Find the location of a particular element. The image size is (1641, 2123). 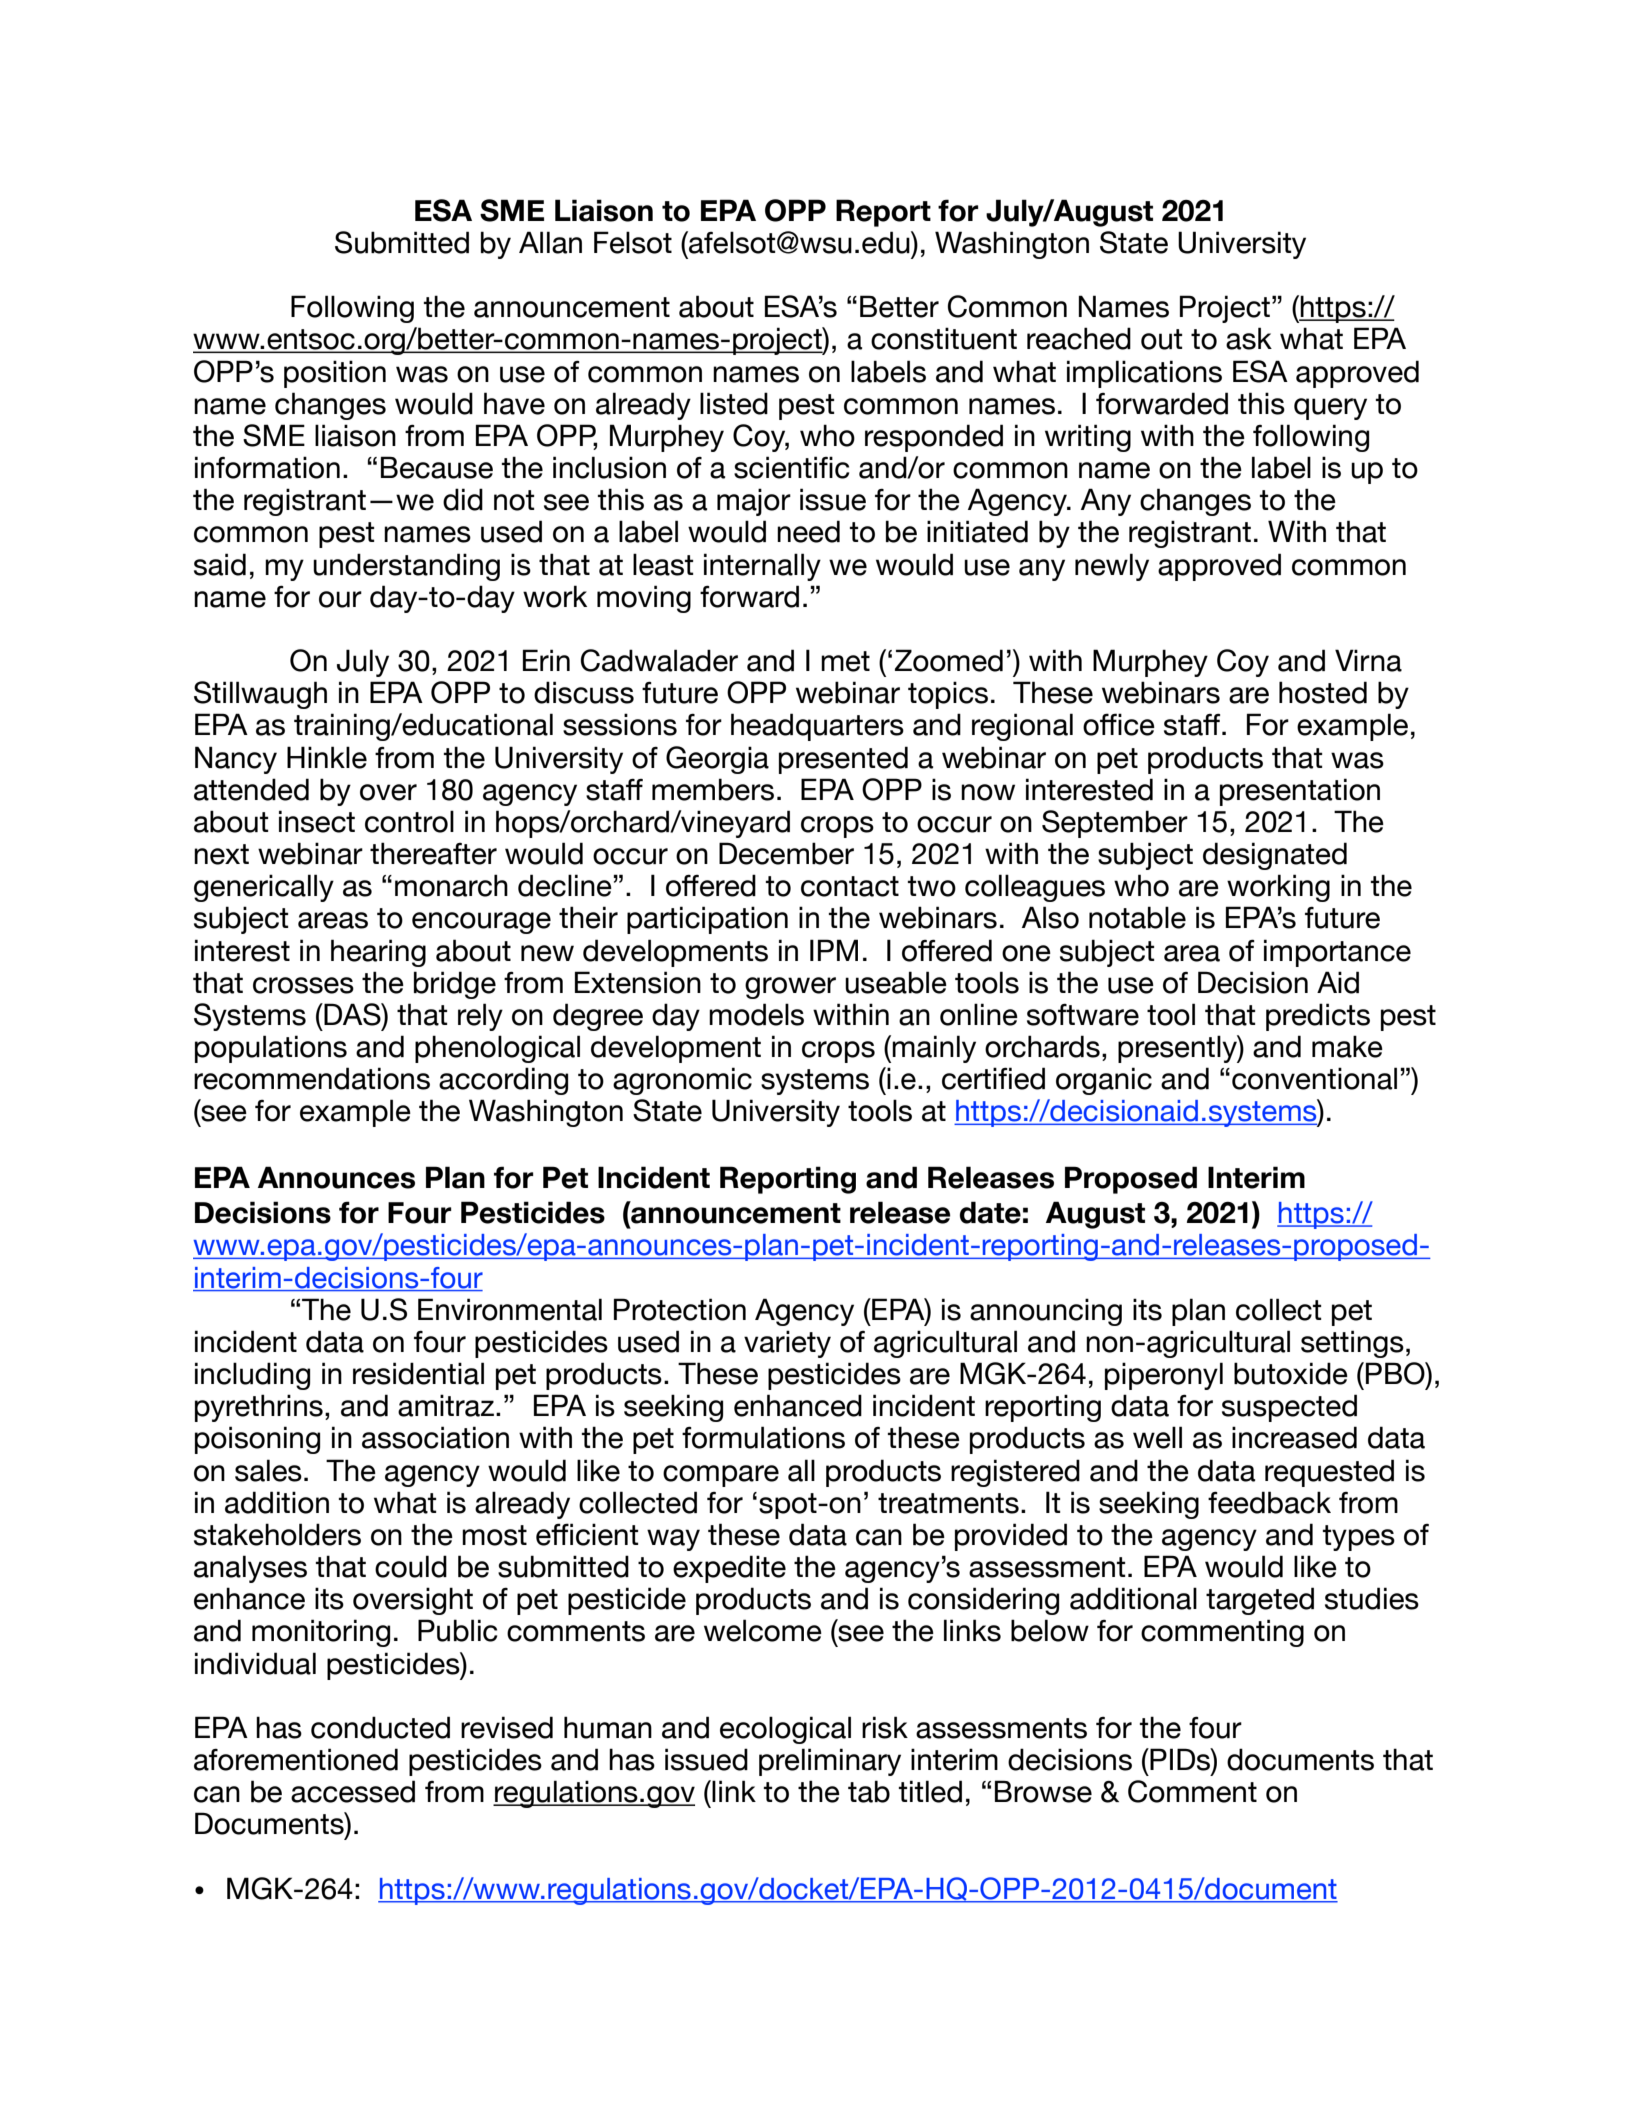

ecological is located at coordinates (785, 1730).
